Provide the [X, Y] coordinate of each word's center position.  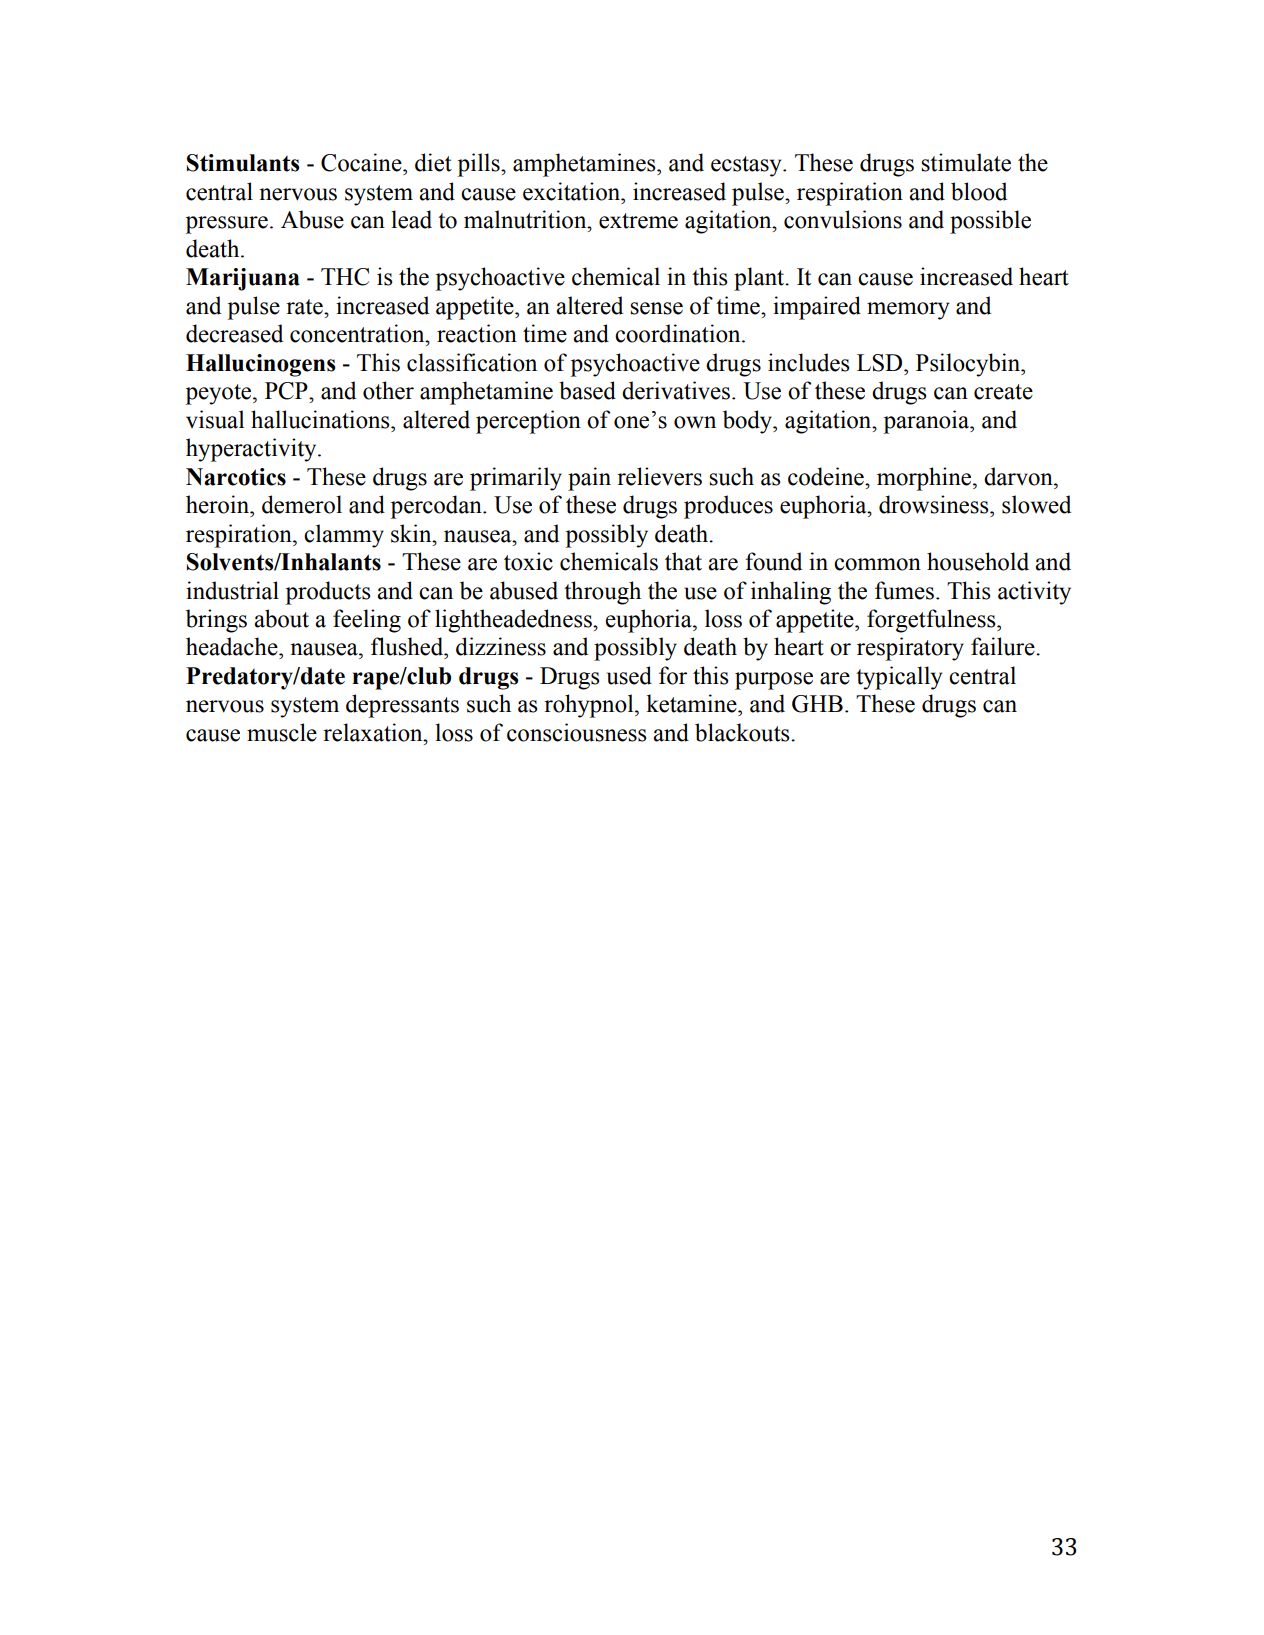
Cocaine [362, 162]
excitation [572, 191]
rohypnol [590, 706]
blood [979, 191]
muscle [282, 732]
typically [899, 678]
